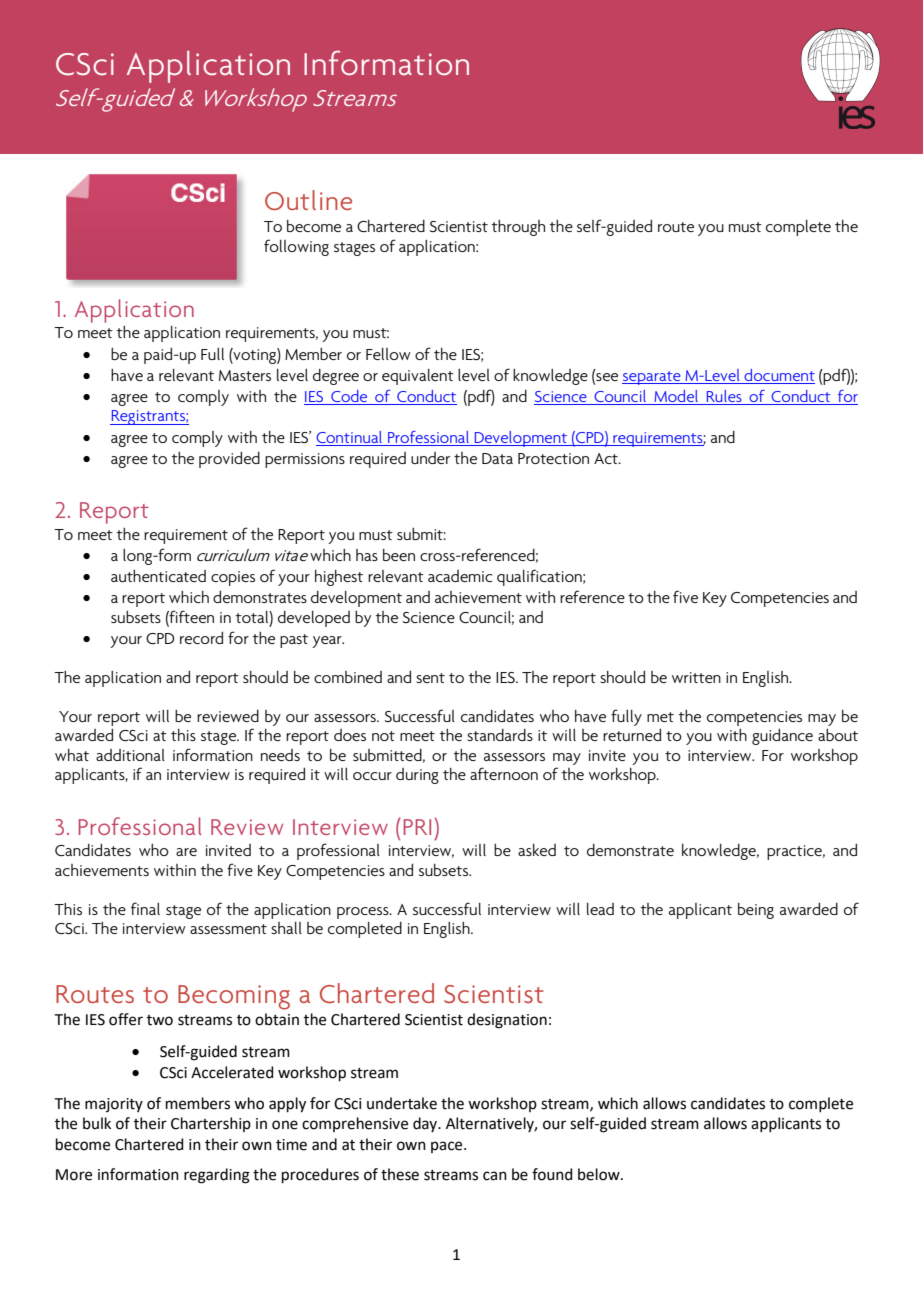 This screenshot has height=1308, width=924. What do you see at coordinates (145, 908) in the screenshot?
I see `final` at bounding box center [145, 908].
